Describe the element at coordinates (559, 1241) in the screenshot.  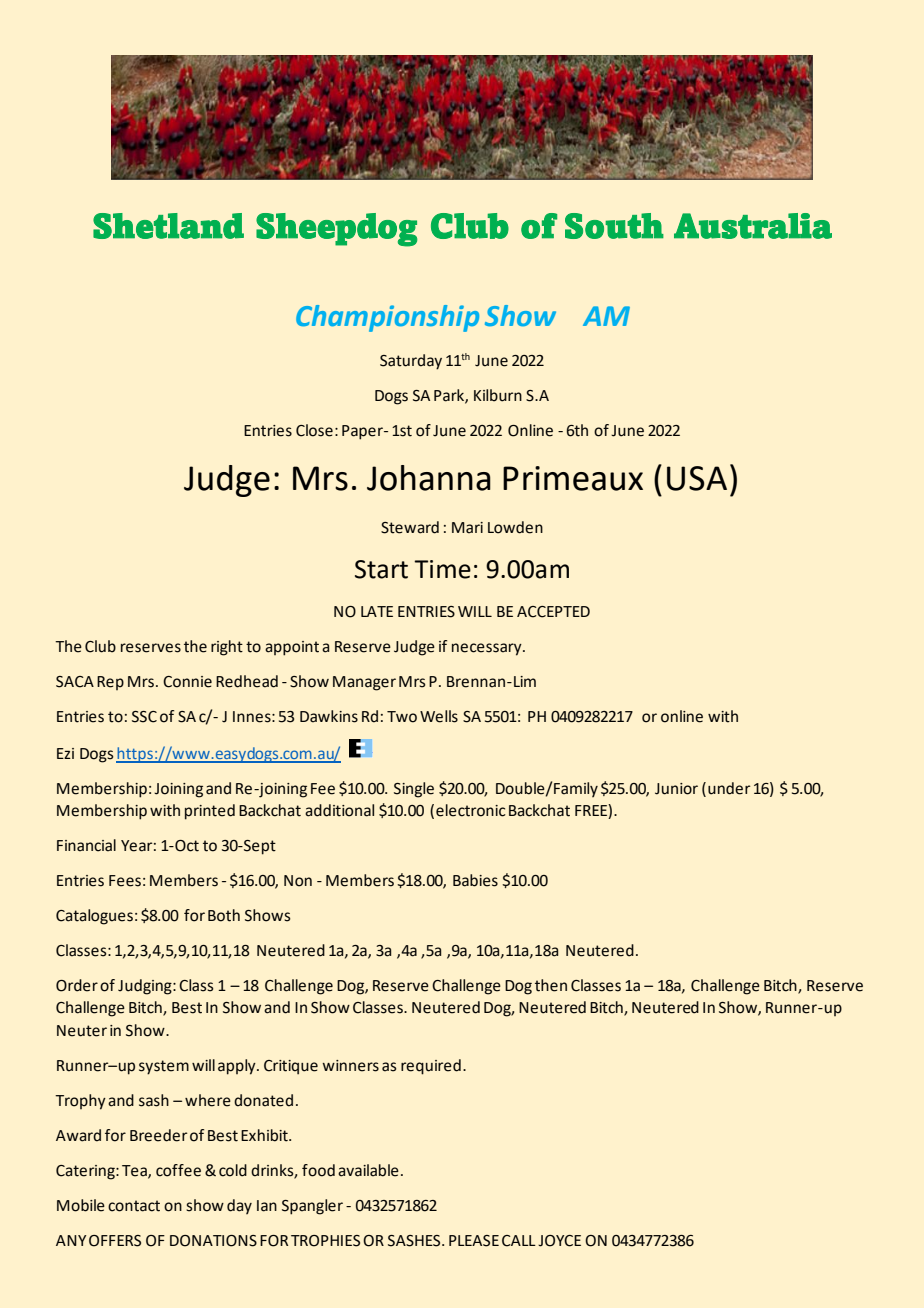
I see `JOYCE` at that location.
